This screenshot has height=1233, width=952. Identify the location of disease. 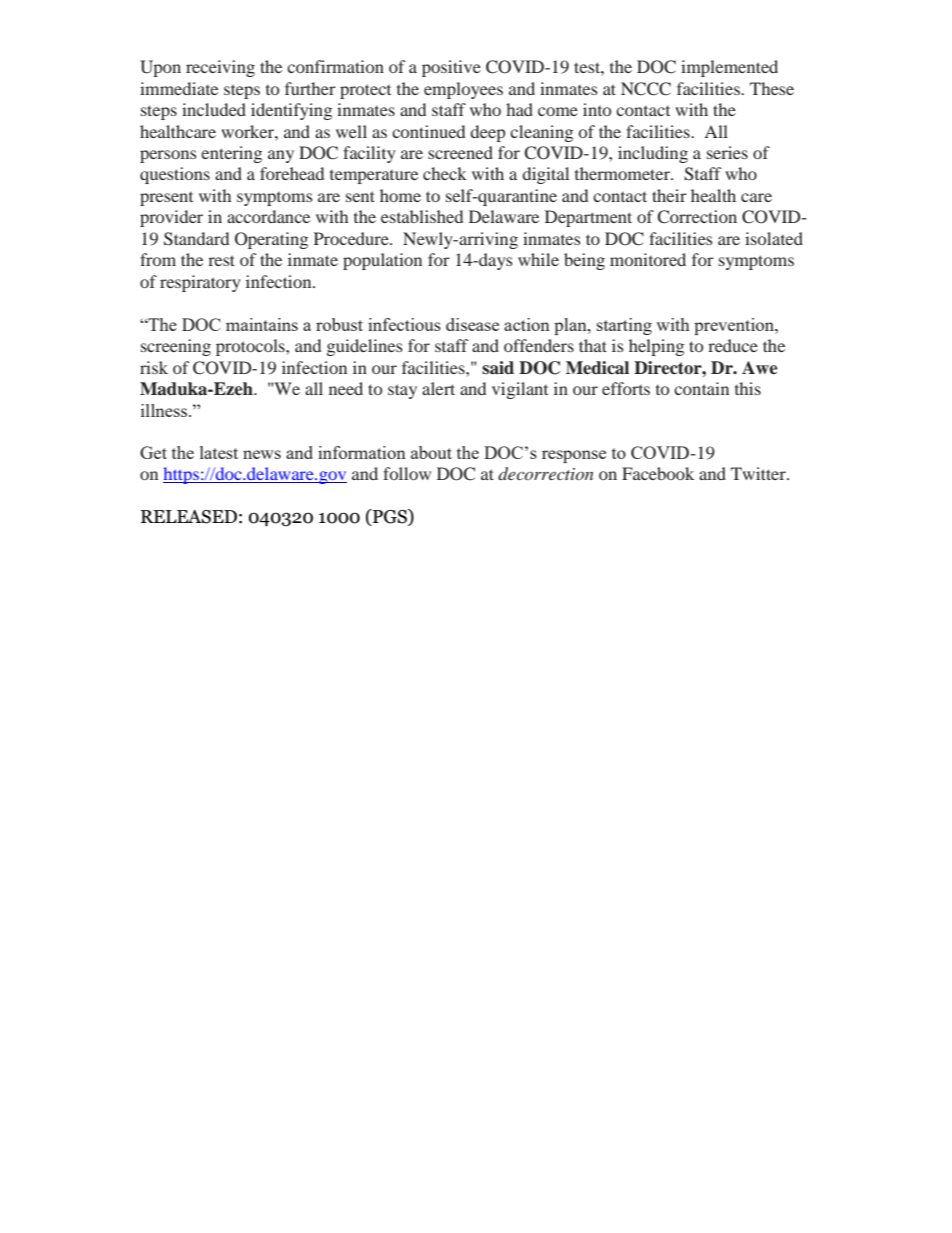
(472, 324).
